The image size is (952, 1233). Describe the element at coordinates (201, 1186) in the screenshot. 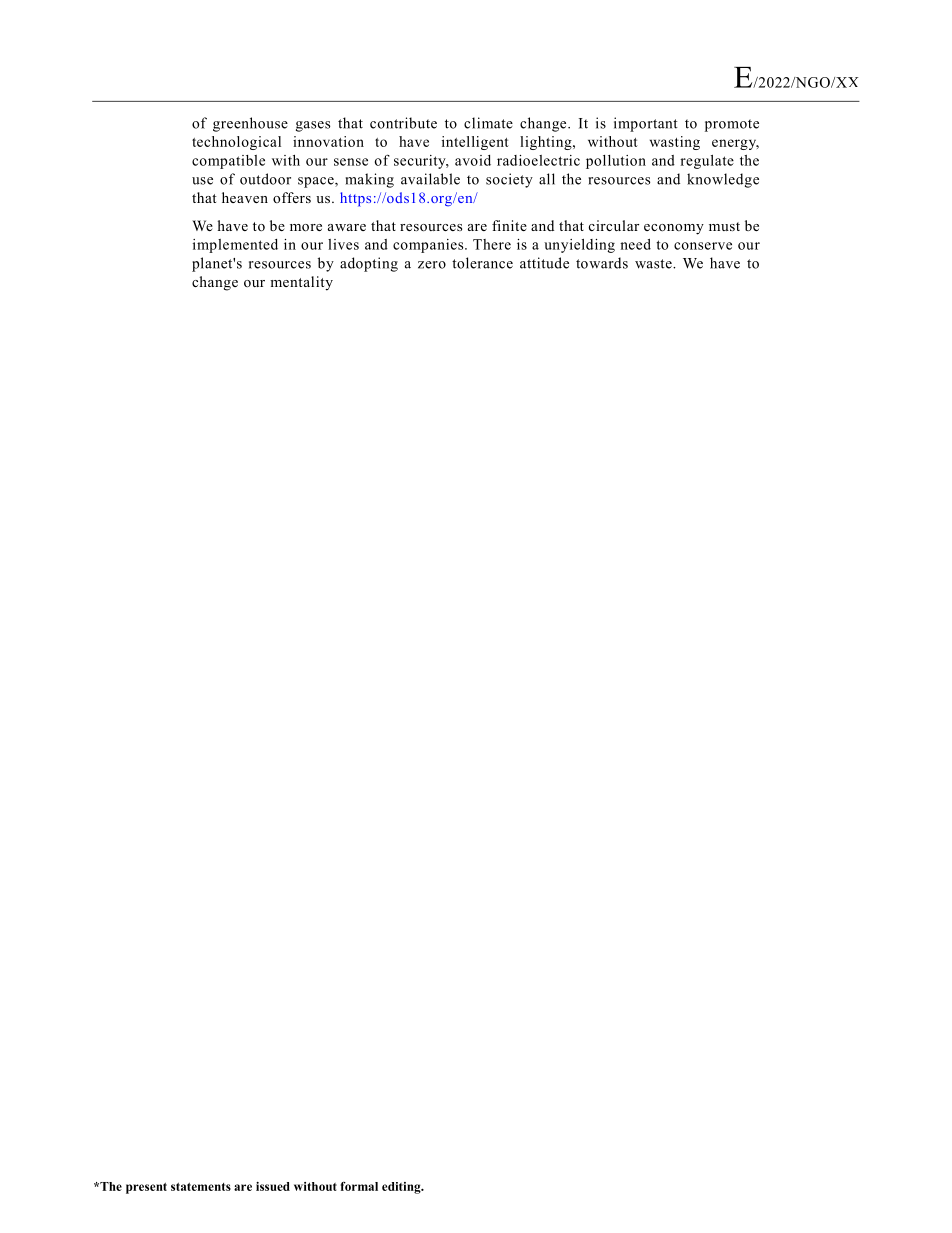

I see `statements` at that location.
